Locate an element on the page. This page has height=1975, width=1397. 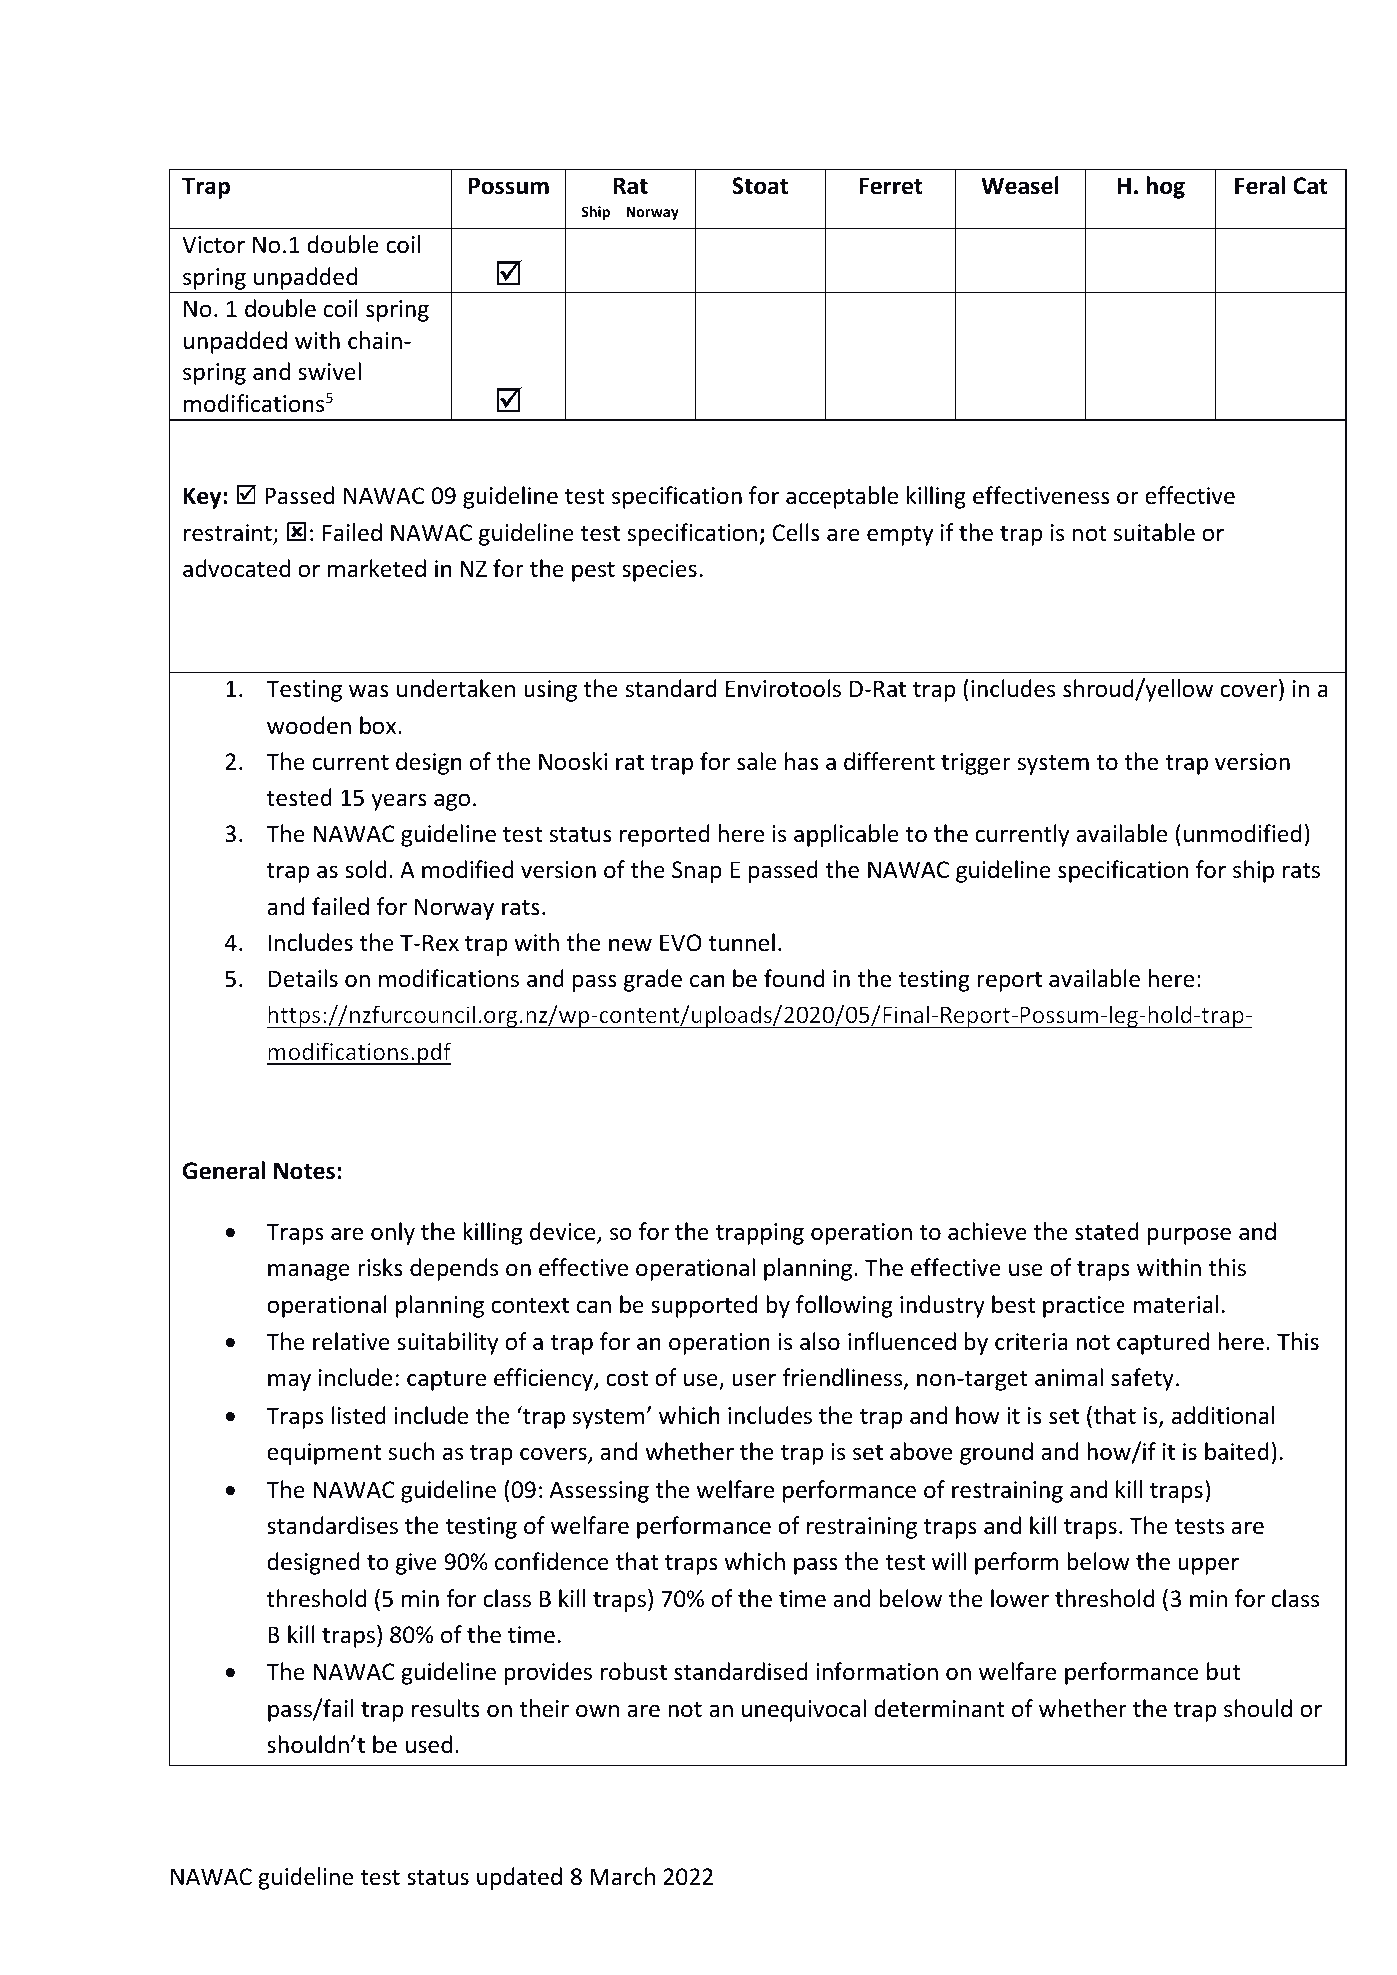
Victor is located at coordinates (213, 245).
